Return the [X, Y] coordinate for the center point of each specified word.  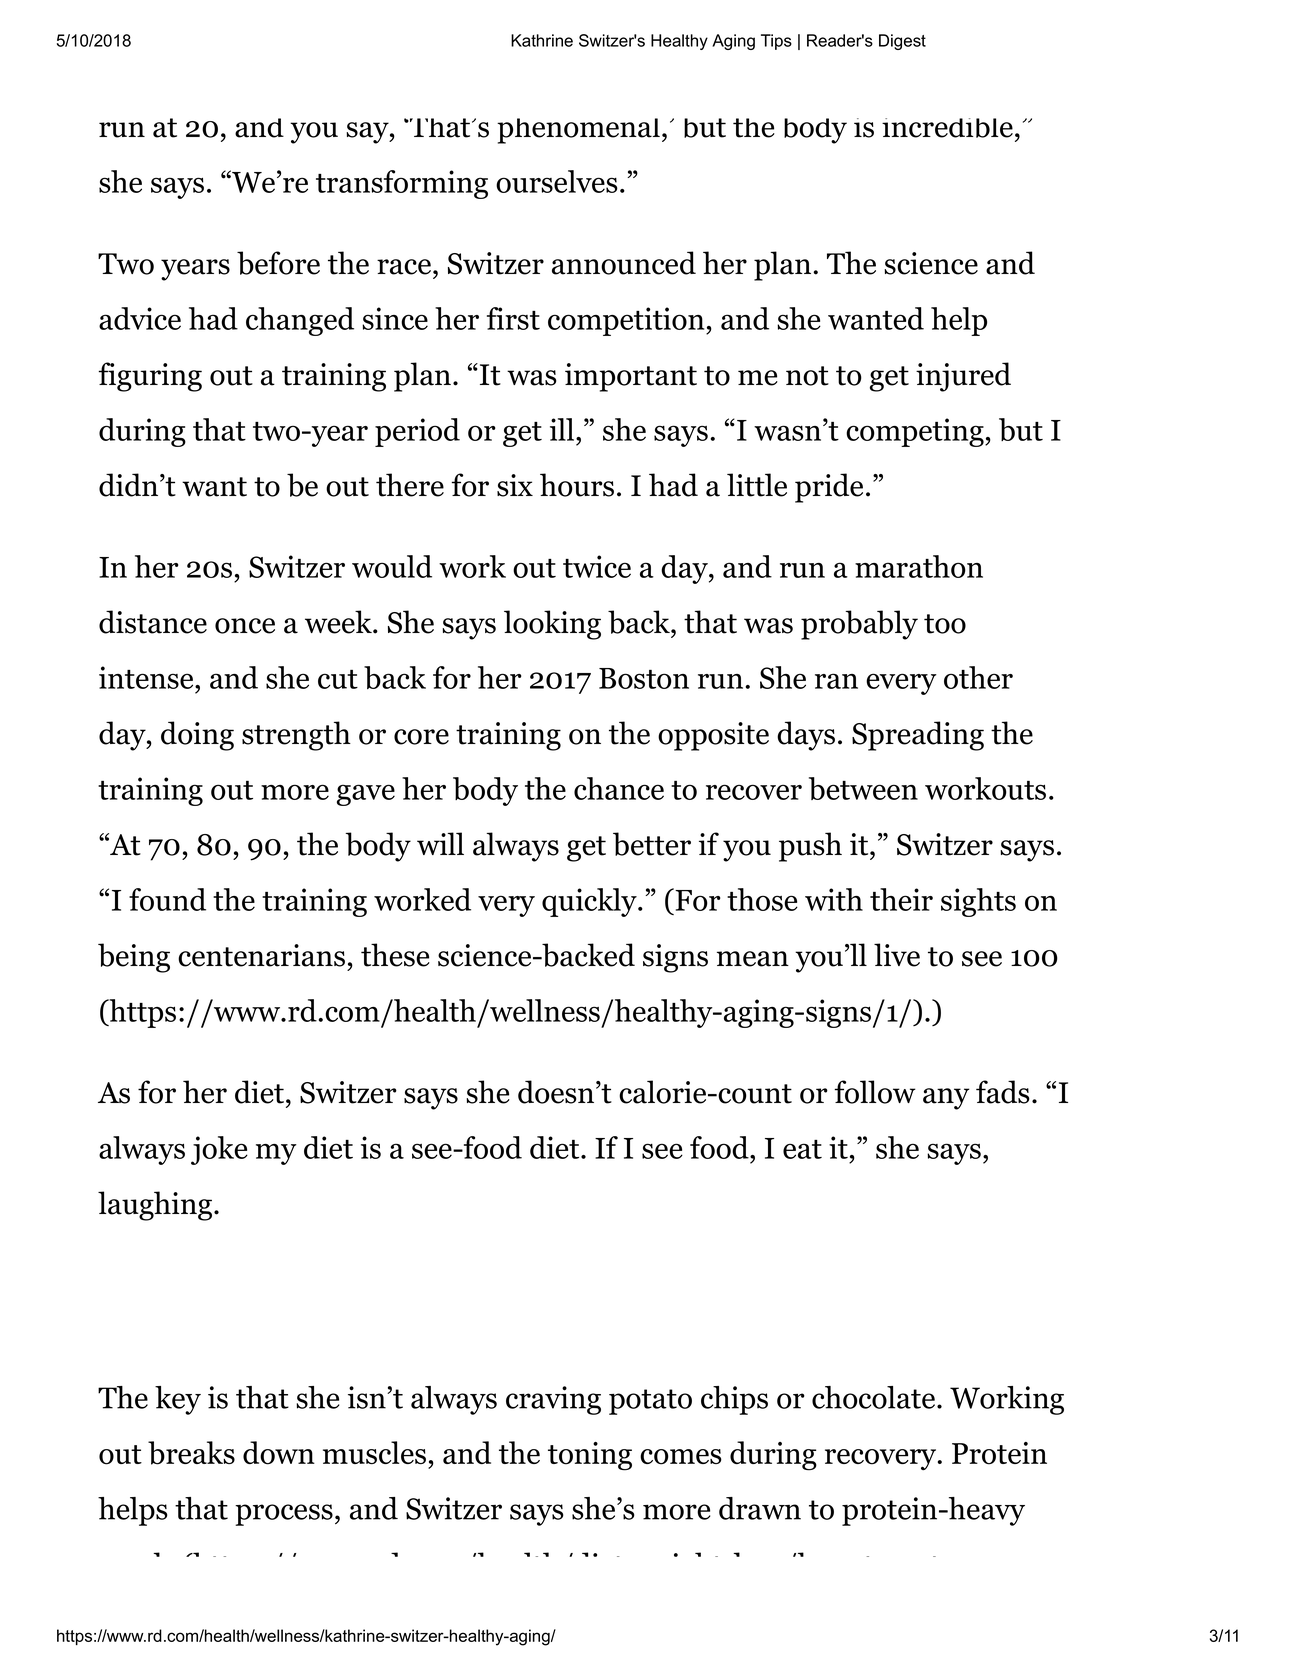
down [279, 1453]
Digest [902, 42]
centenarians [261, 955]
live [897, 955]
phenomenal [578, 131]
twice [597, 566]
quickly [590, 902]
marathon [919, 566]
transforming [402, 184]
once [245, 626]
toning [590, 1456]
